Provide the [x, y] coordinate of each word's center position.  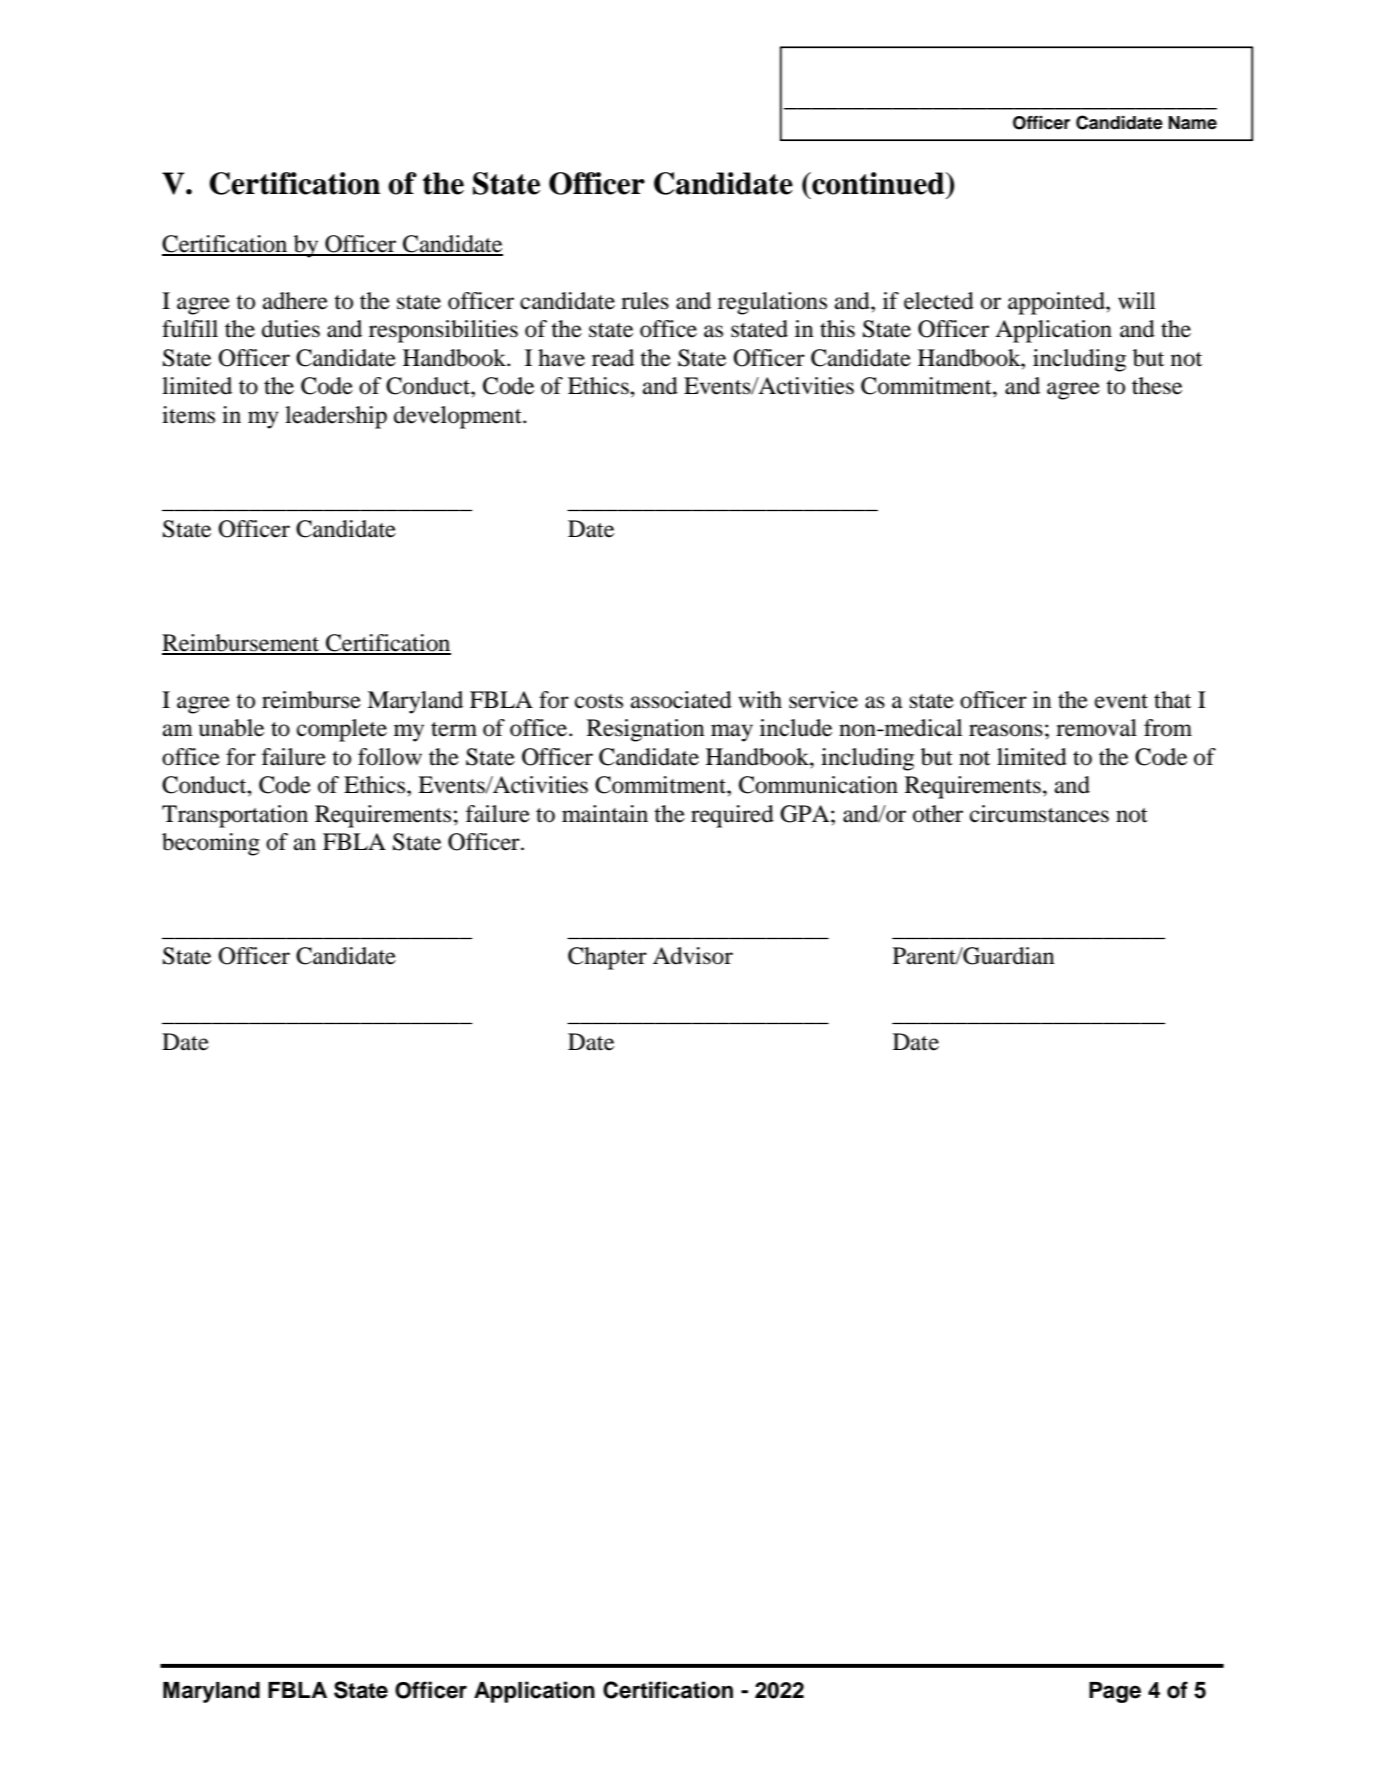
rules [645, 301]
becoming [211, 844]
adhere [295, 301]
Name [1192, 123]
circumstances [1039, 814]
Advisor [693, 956]
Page [1115, 1692]
